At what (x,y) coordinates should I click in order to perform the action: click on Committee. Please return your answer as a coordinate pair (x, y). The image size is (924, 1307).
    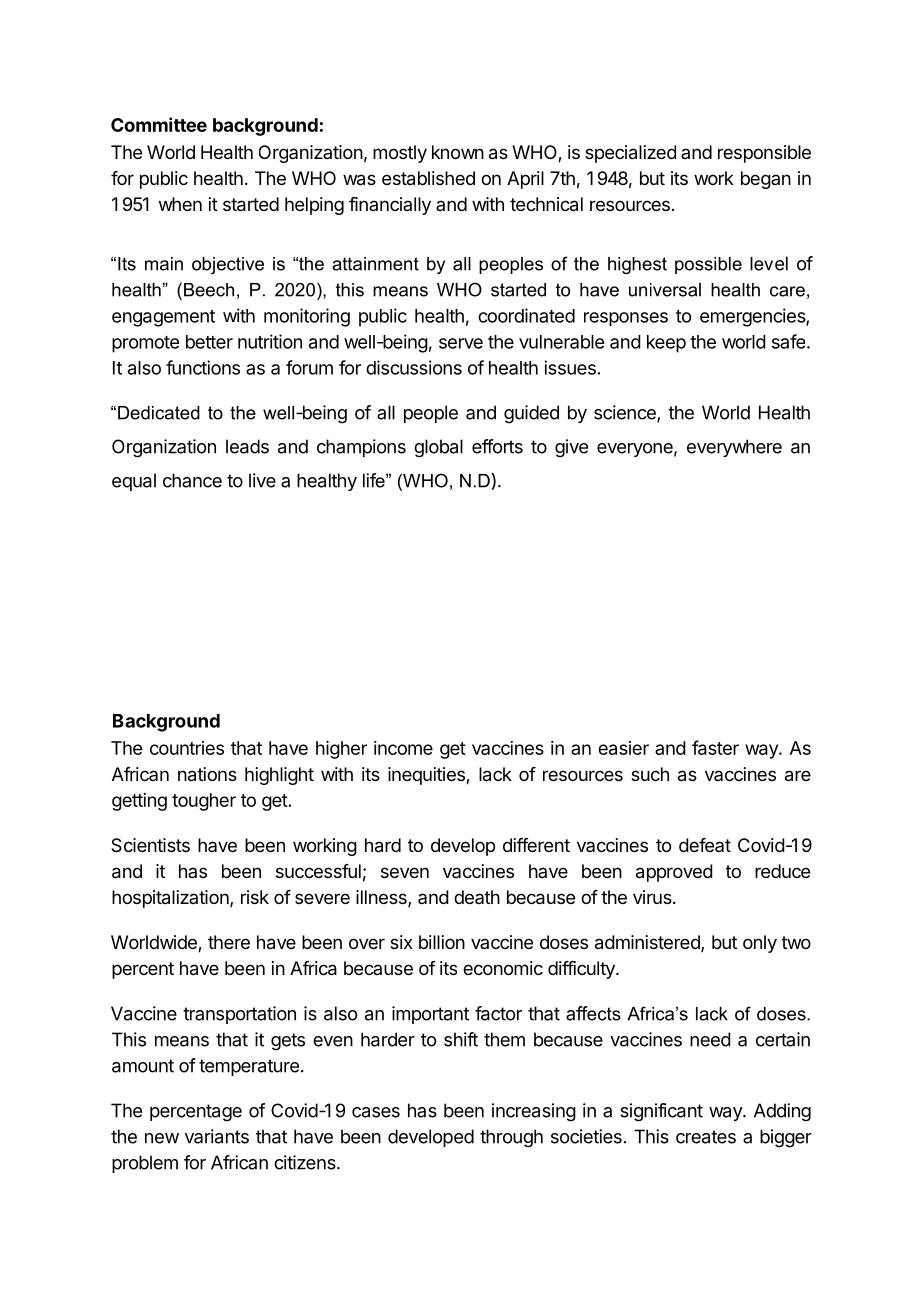
    Looking at the image, I should click on (159, 124).
